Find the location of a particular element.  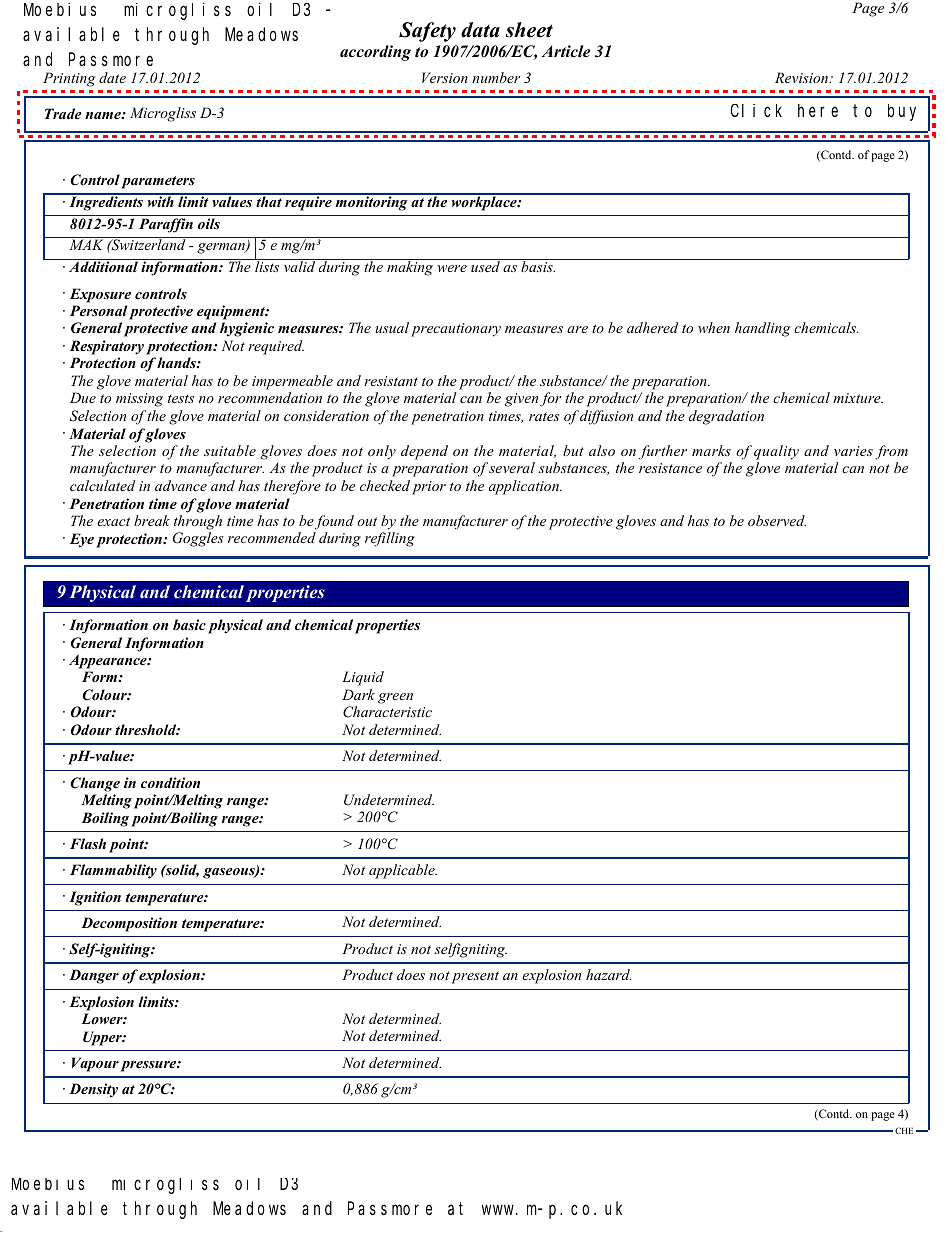

date is located at coordinates (112, 77).
